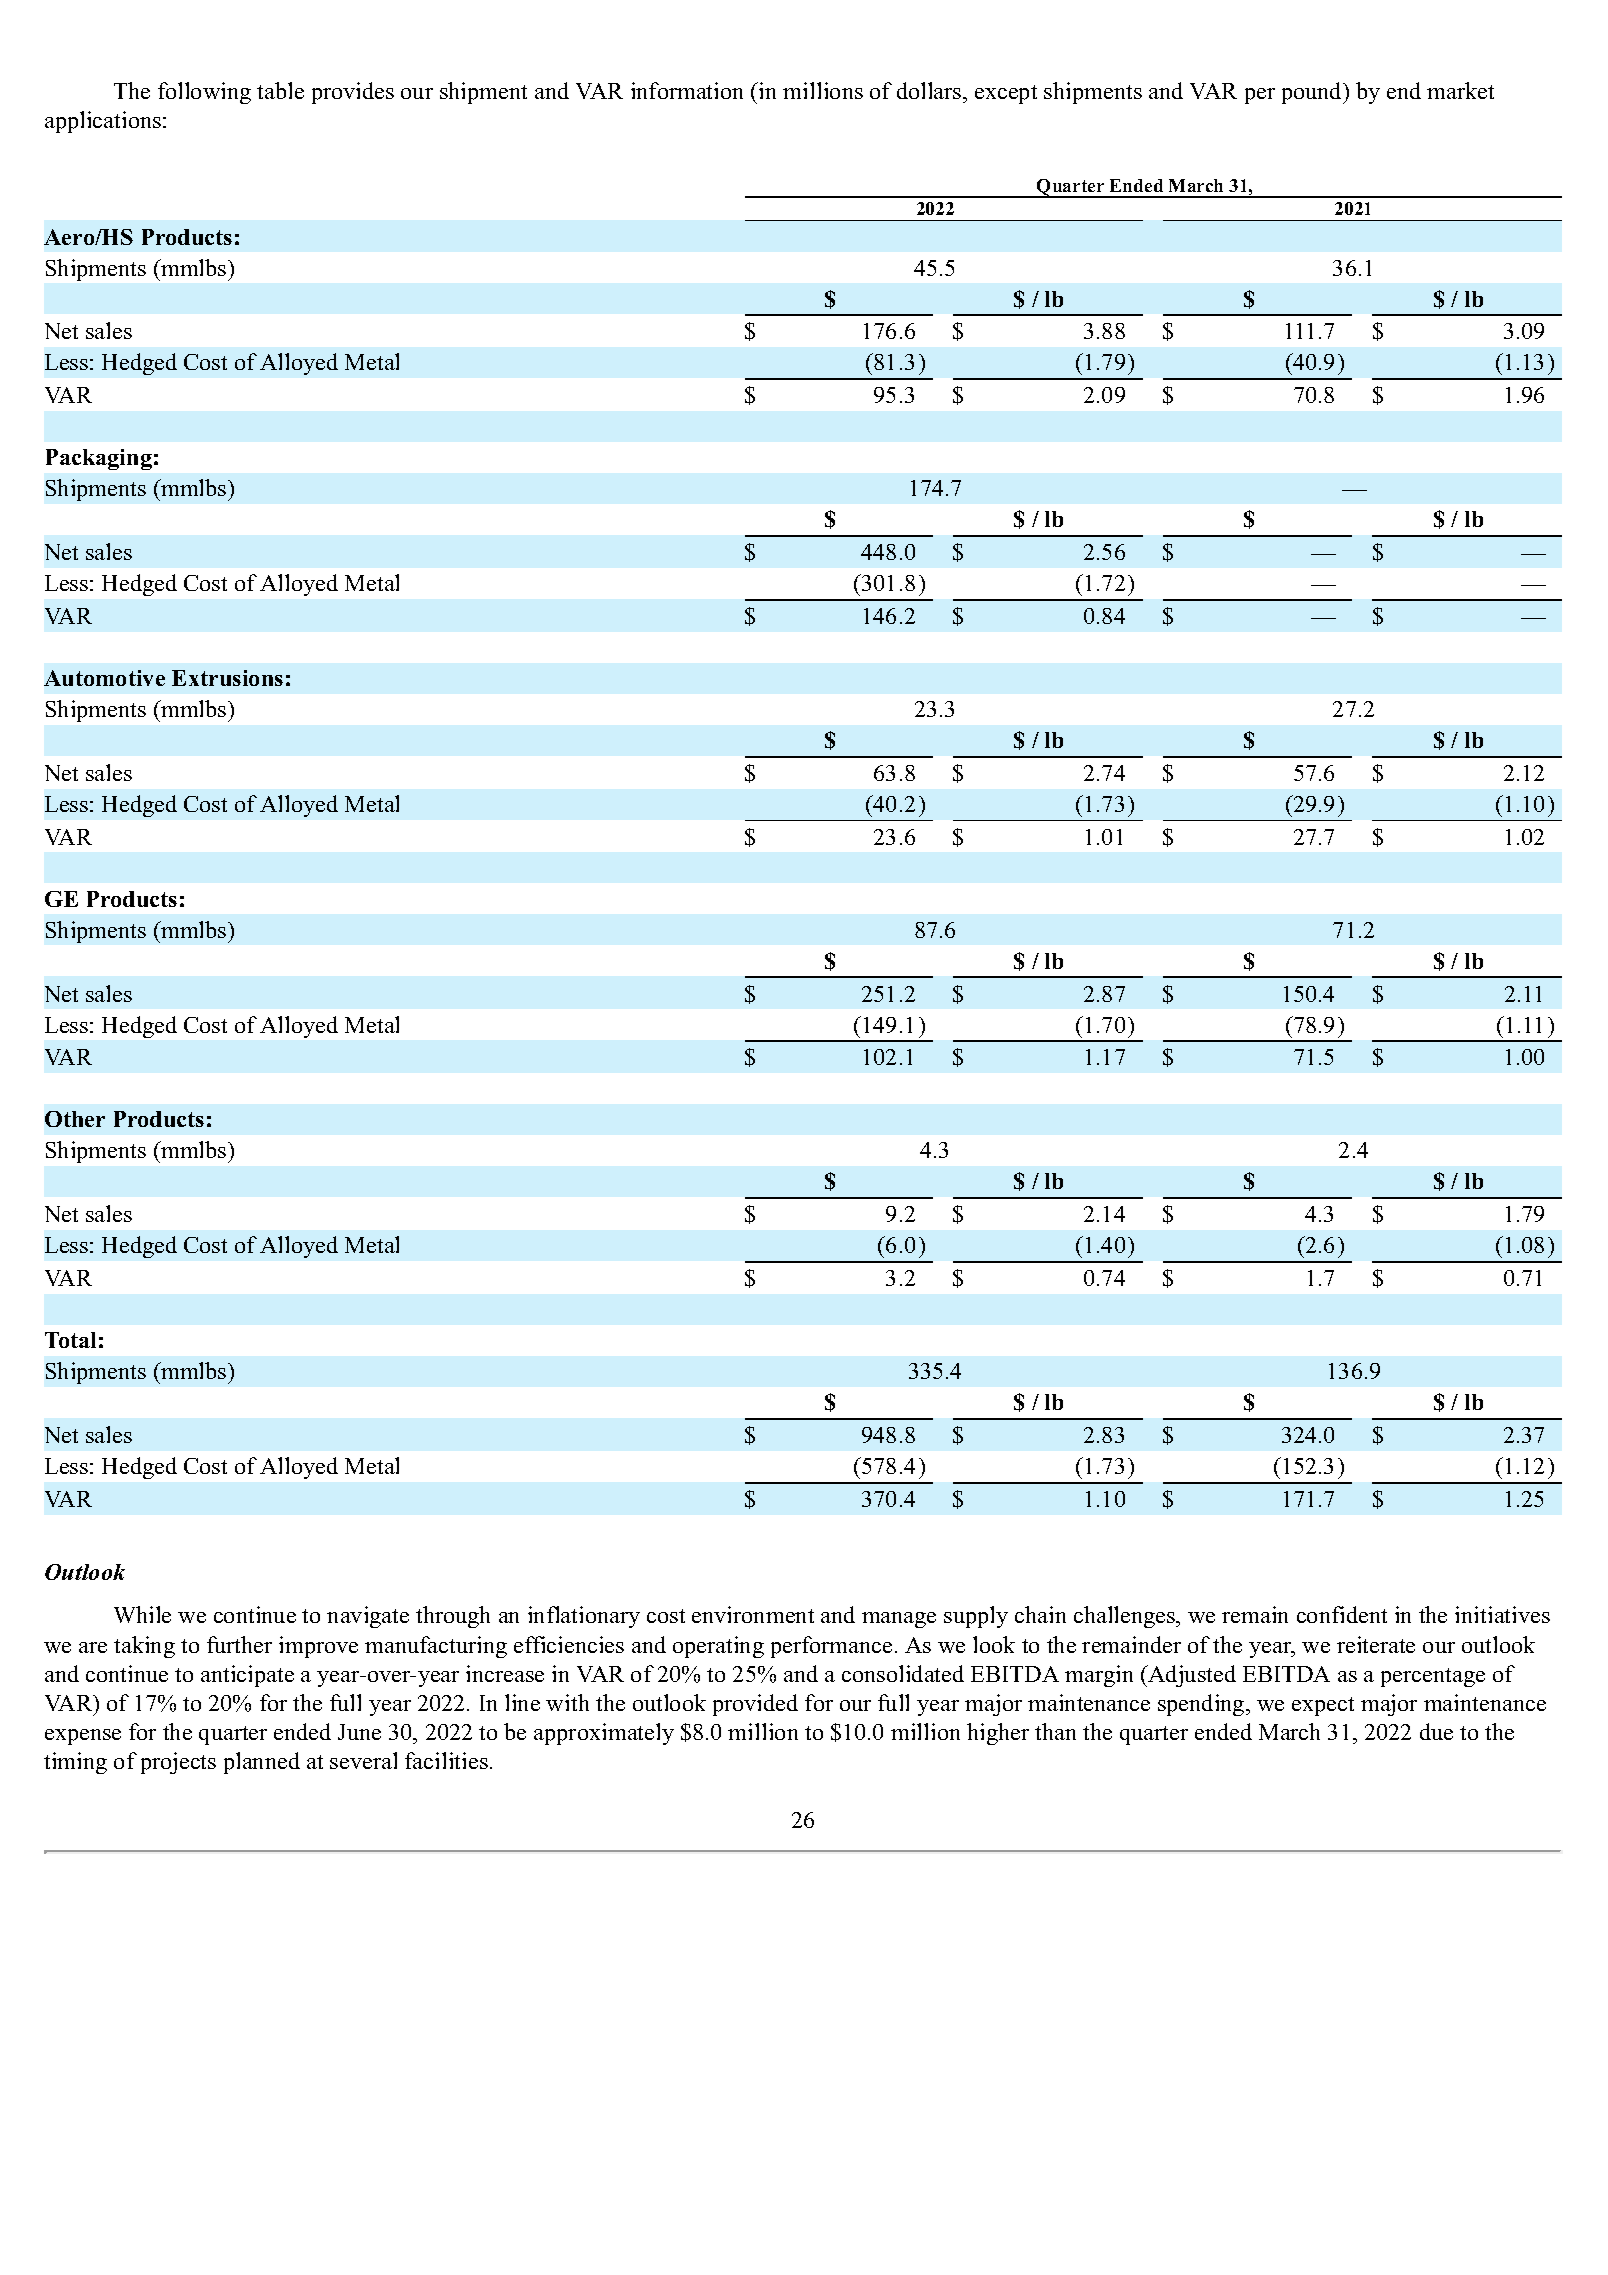  Describe the element at coordinates (75, 1119) in the screenshot. I see `Other` at that location.
